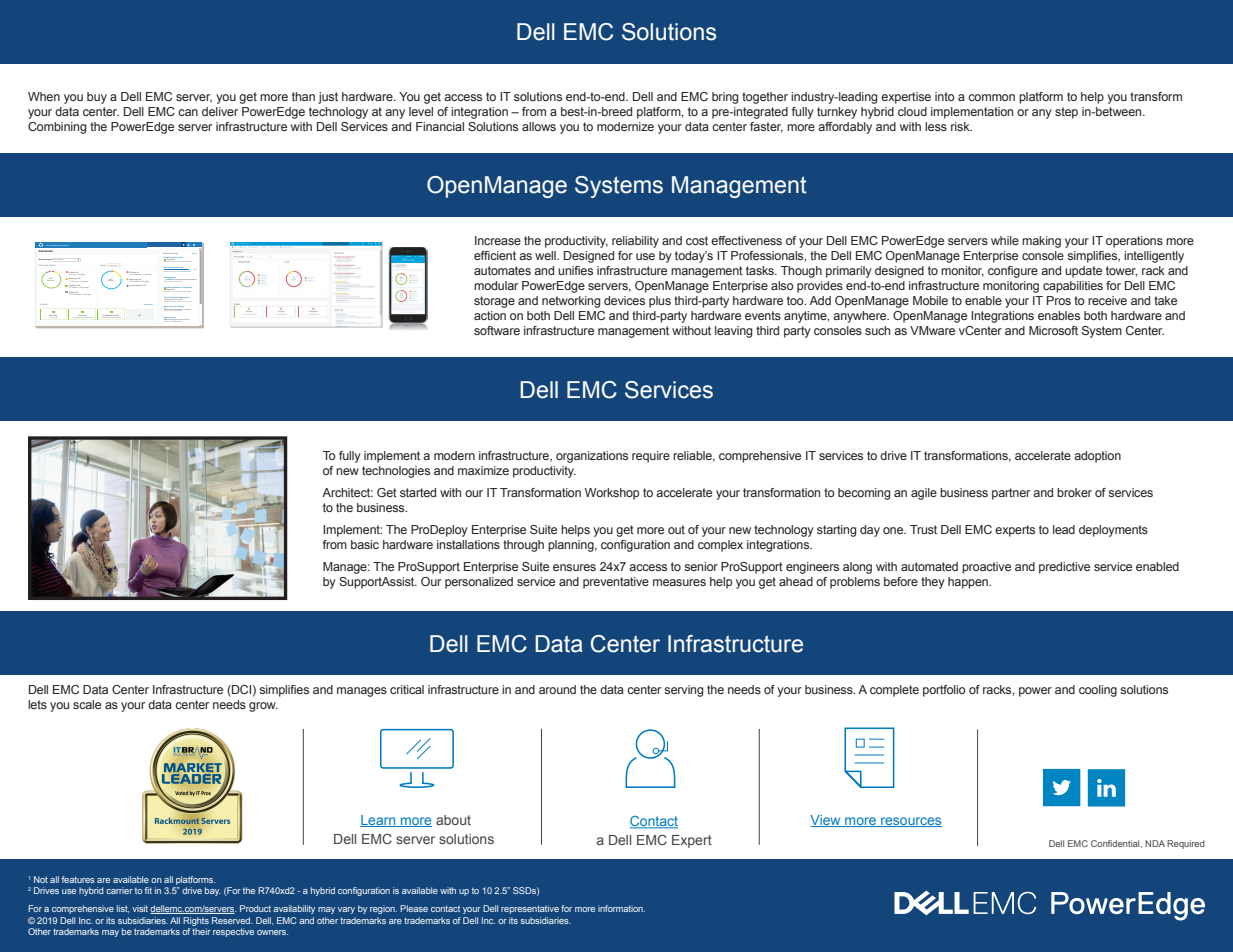 This screenshot has height=952, width=1233. Describe the element at coordinates (530, 909) in the screenshot. I see `representative` at that location.
